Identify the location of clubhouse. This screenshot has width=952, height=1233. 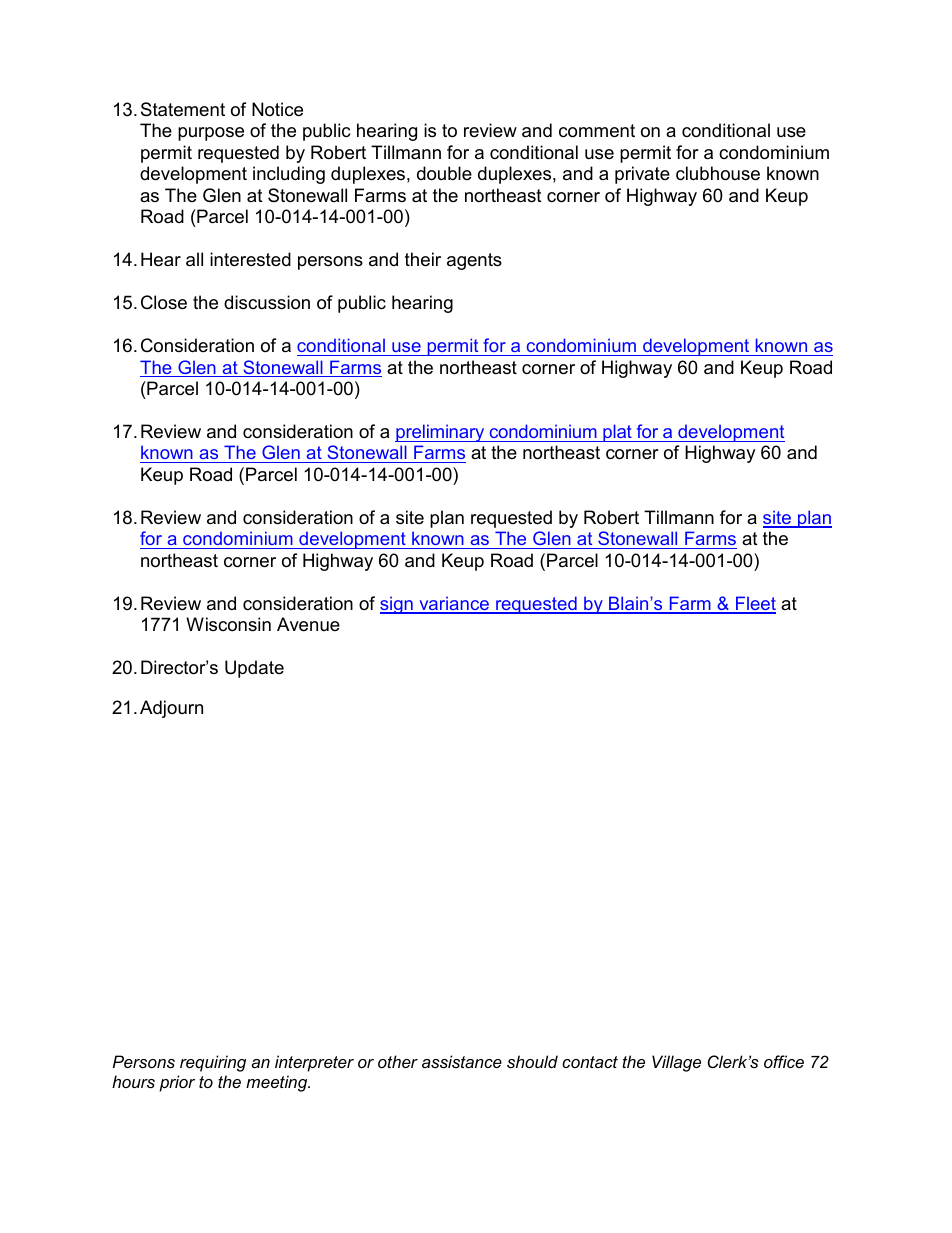
(718, 173).
